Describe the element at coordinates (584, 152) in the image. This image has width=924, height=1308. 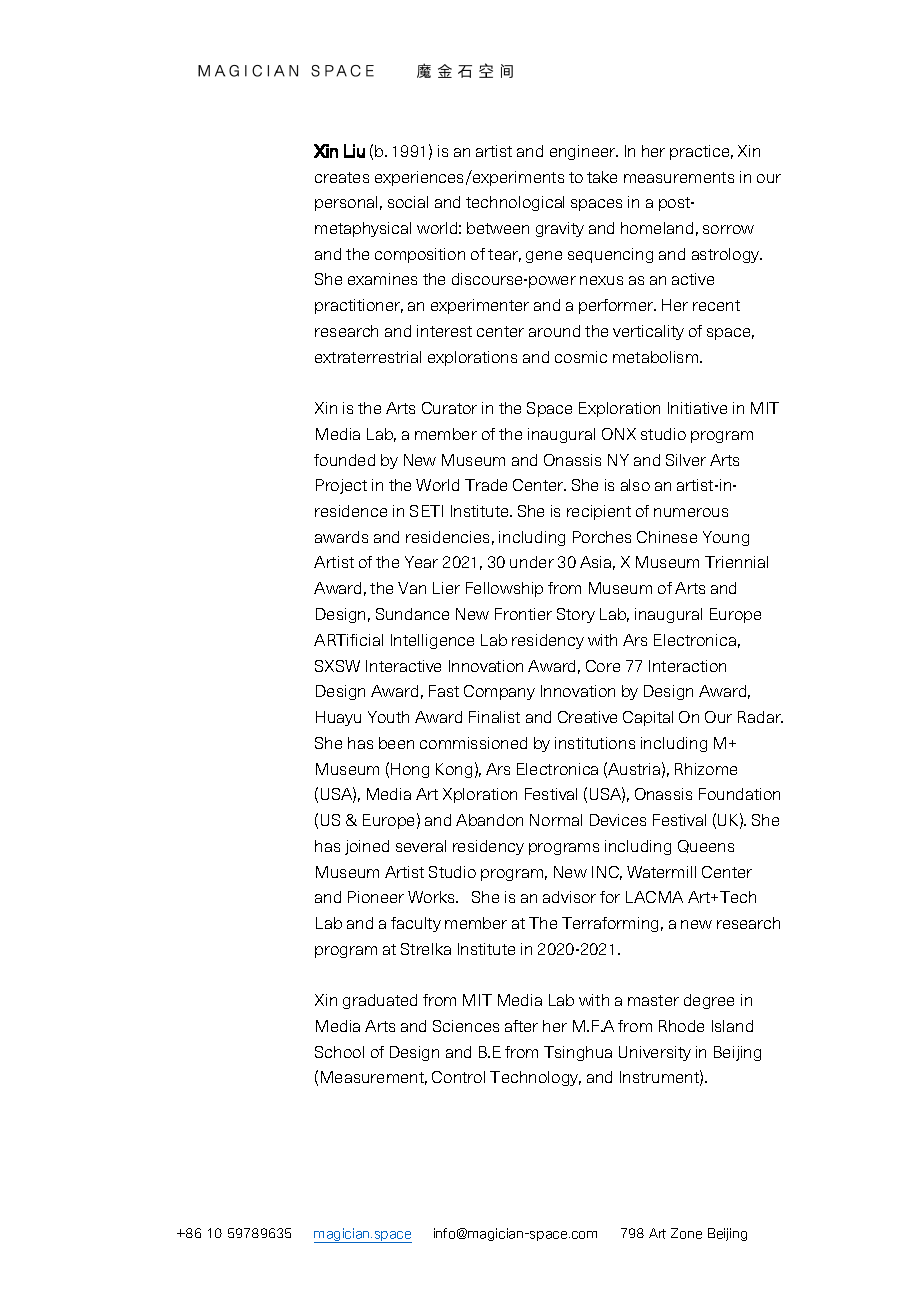
I see `engineer` at that location.
